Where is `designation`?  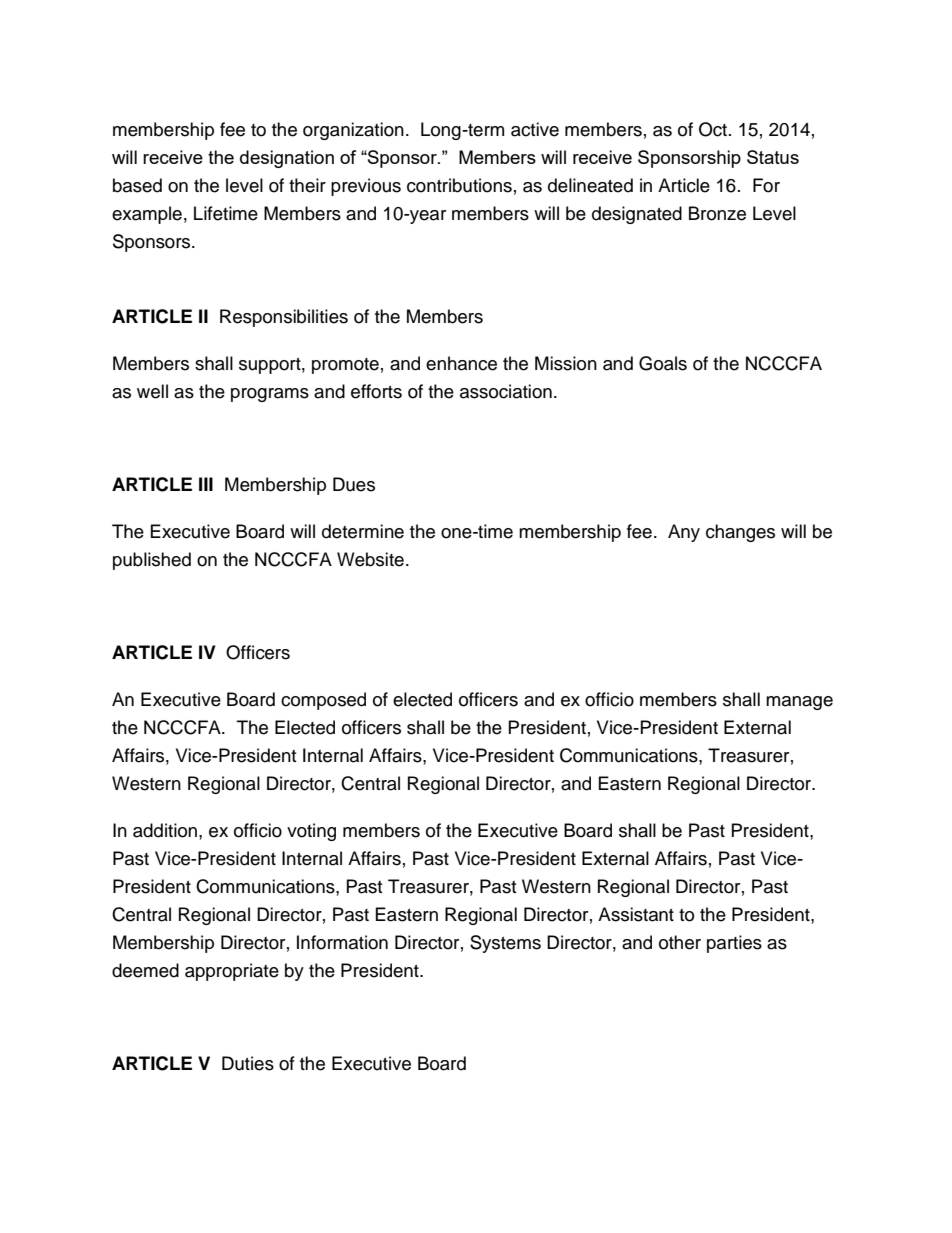 designation is located at coordinates (287, 159).
